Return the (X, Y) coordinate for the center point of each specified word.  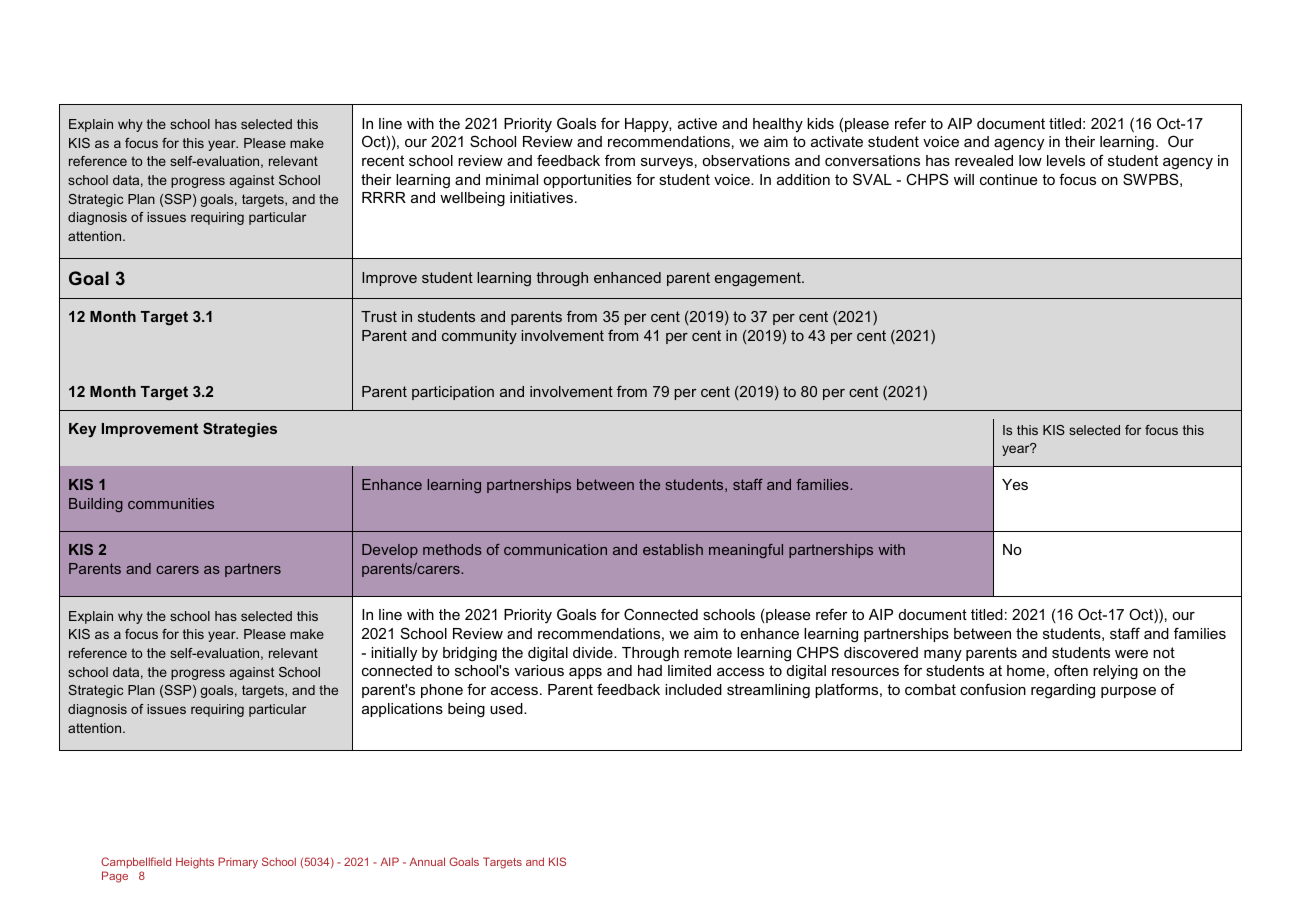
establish (673, 549)
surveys (667, 163)
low (1030, 160)
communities (171, 503)
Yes (1015, 484)
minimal (512, 179)
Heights (195, 863)
